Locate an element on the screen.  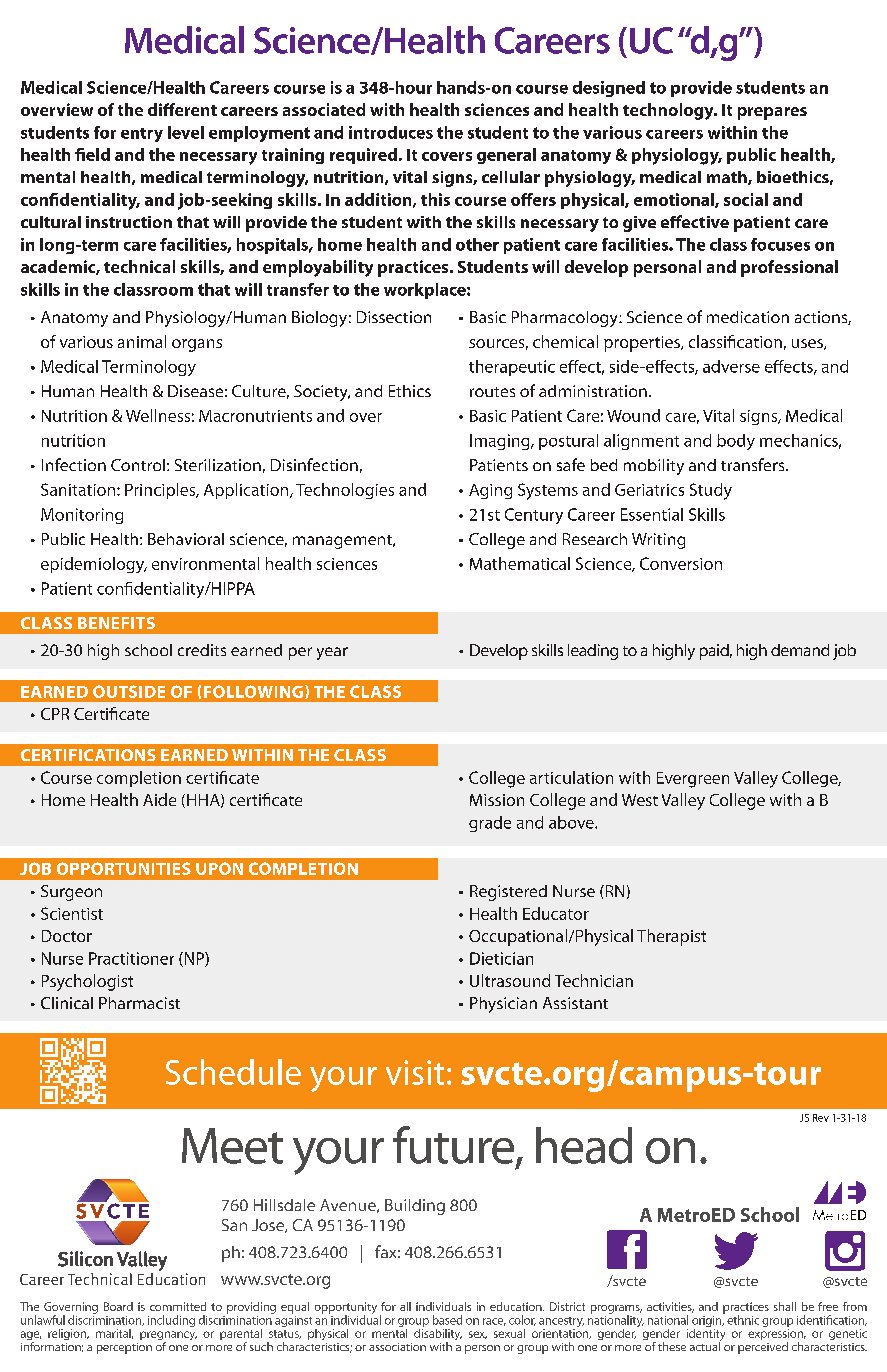
entry is located at coordinates (142, 135).
